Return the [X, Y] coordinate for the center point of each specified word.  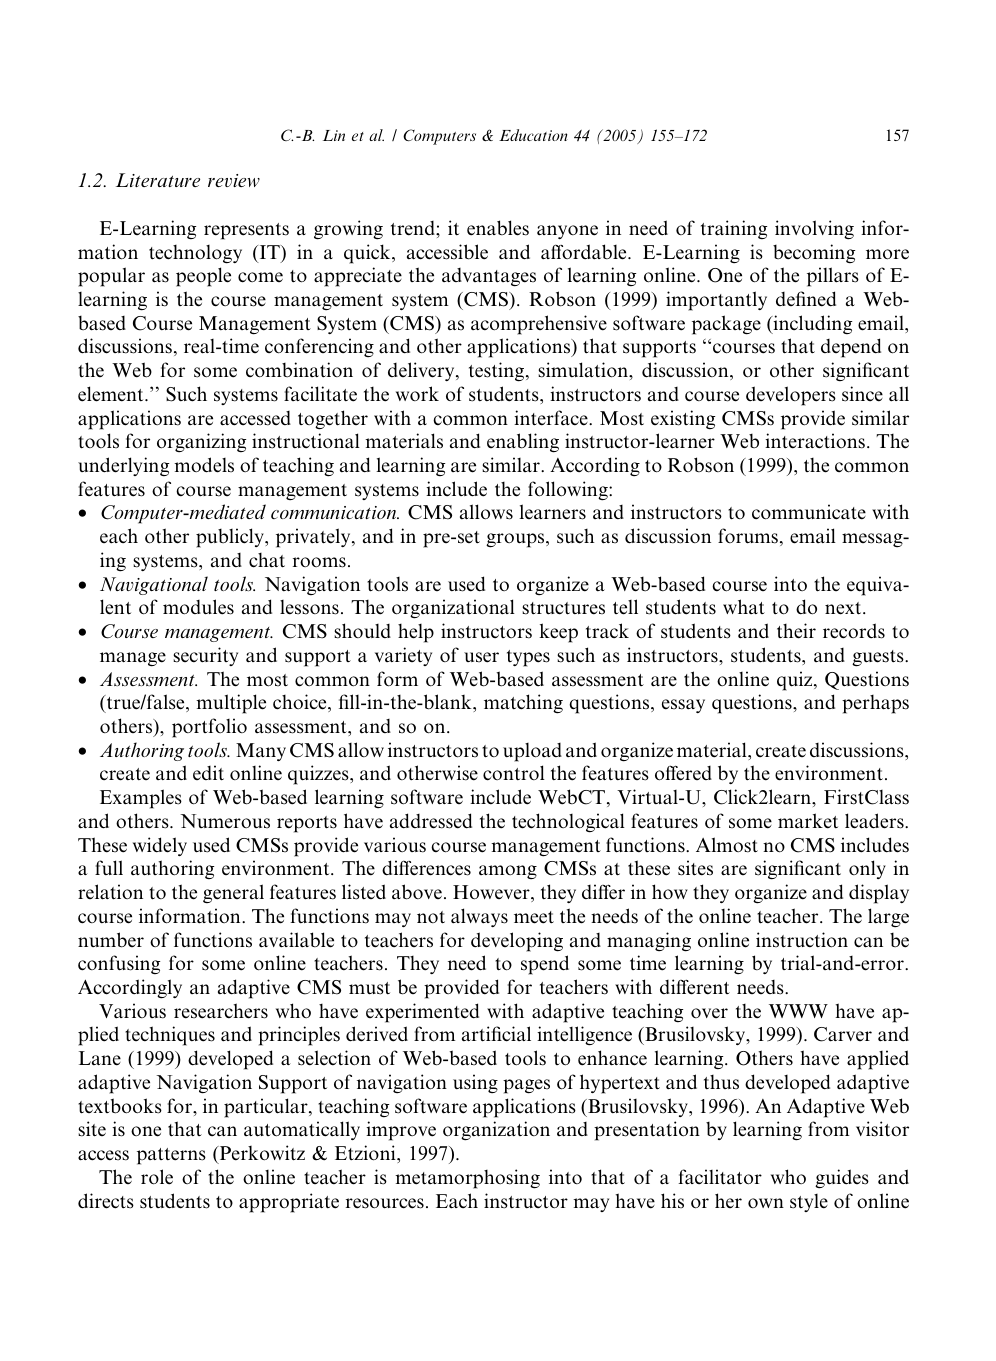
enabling [523, 443]
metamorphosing [467, 1179]
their [796, 631]
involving [814, 230]
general [233, 893]
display [879, 894]
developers [791, 396]
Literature [158, 180]
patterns [171, 1156]
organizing [201, 442]
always [479, 917]
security [205, 656]
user [481, 657]
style [809, 1203]
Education [533, 135]
